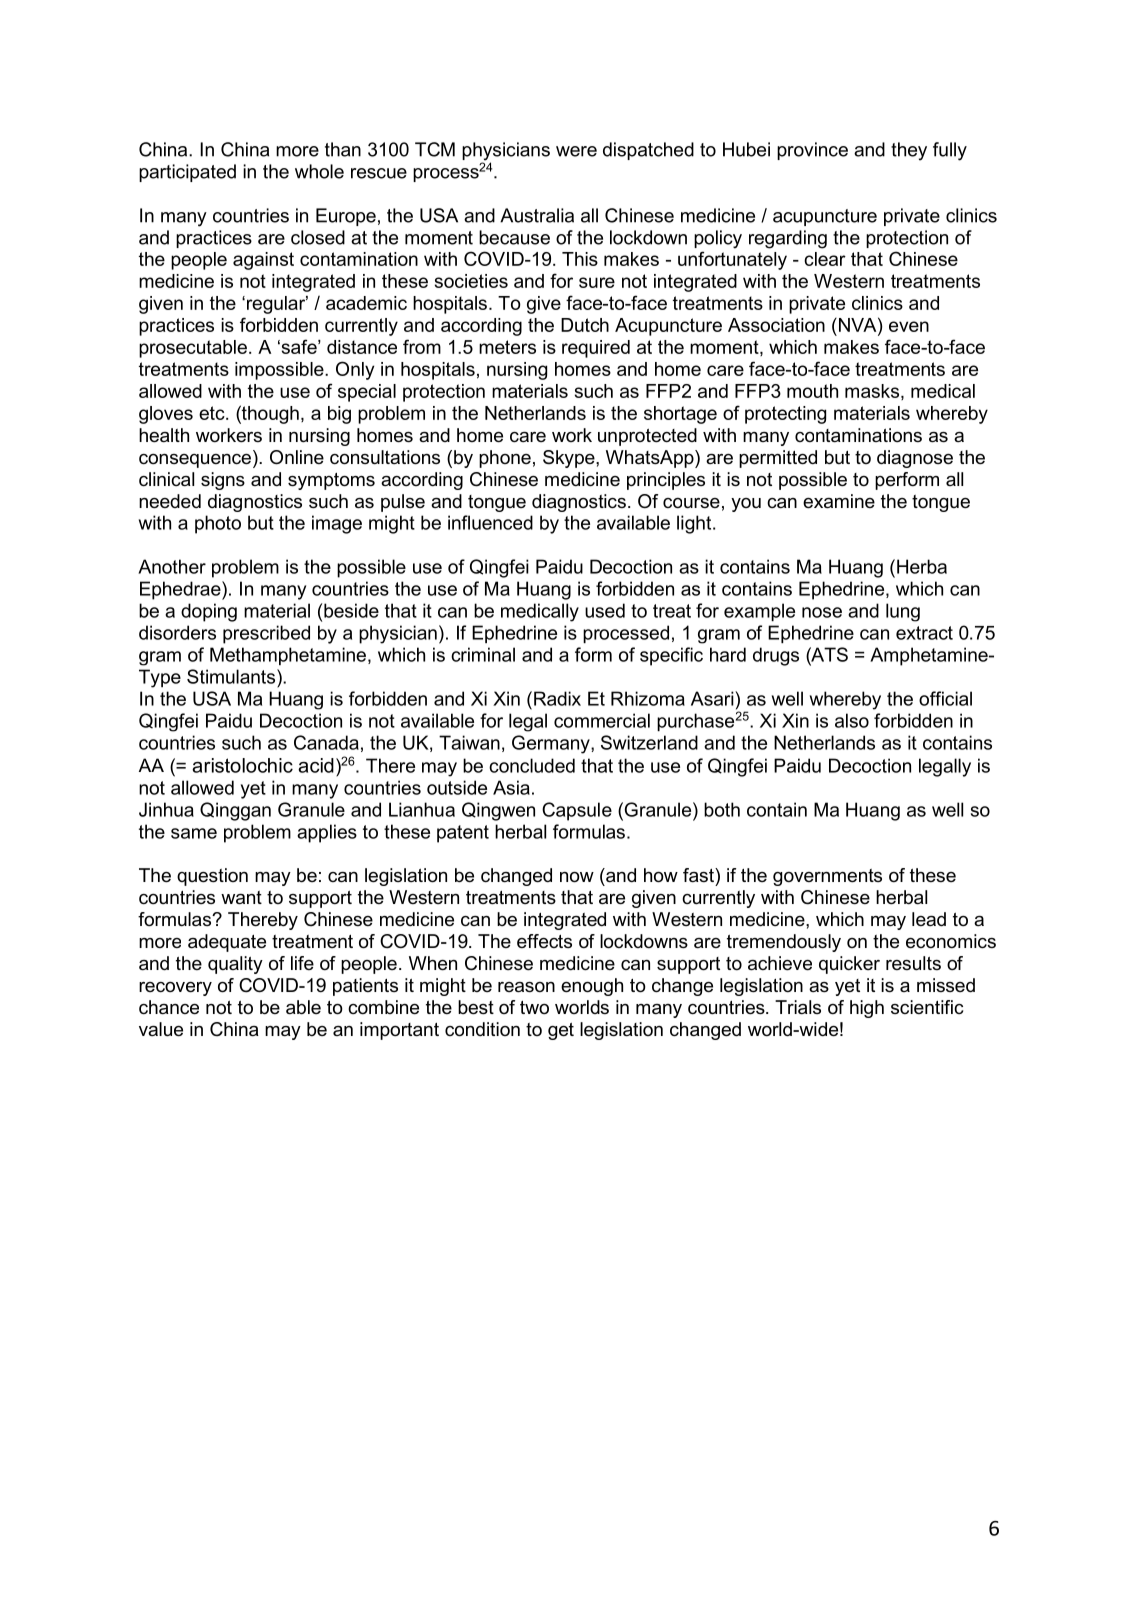  Describe the element at coordinates (576, 151) in the screenshot. I see `were` at that location.
